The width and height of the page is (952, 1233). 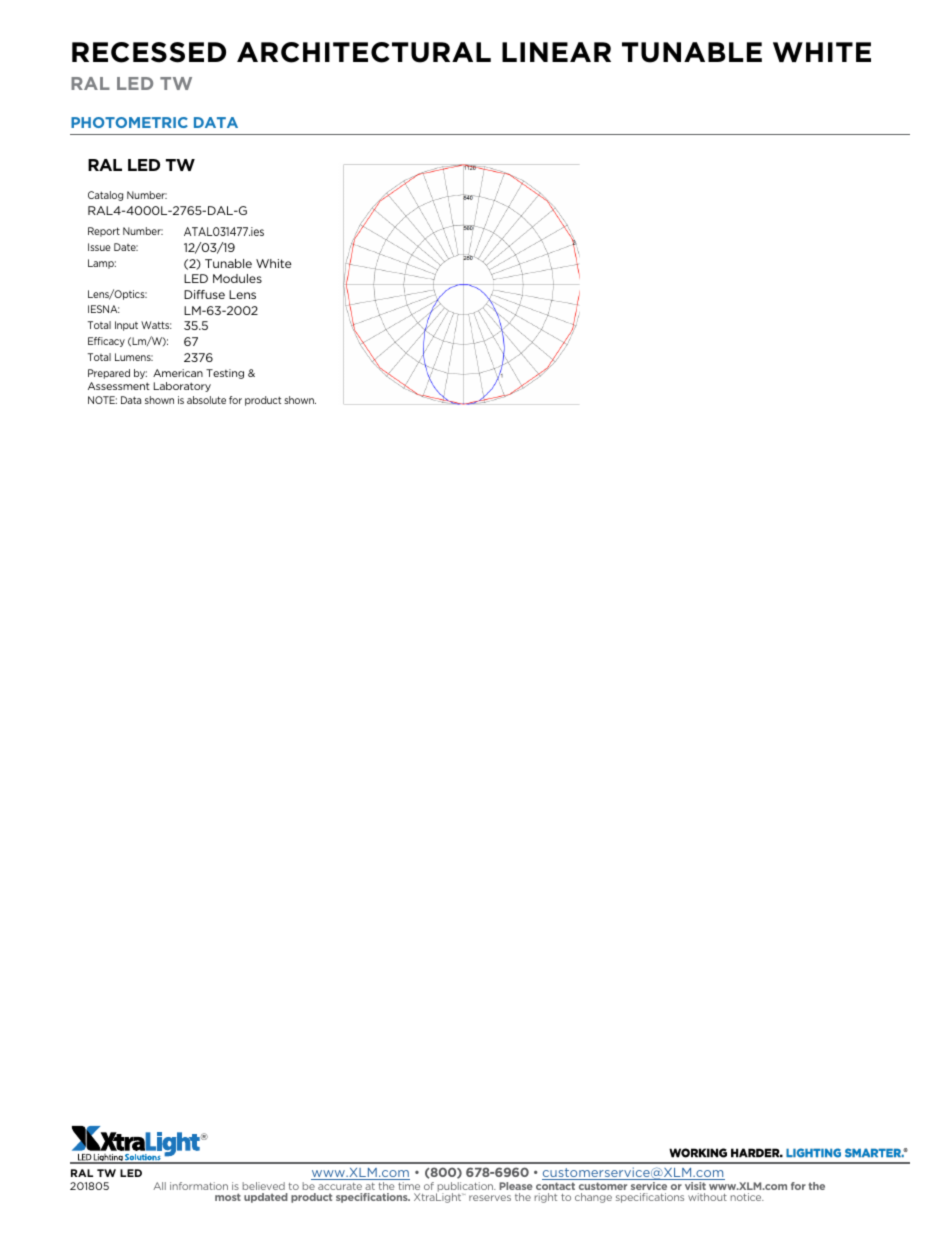 I want to click on absolute, so click(x=206, y=400).
